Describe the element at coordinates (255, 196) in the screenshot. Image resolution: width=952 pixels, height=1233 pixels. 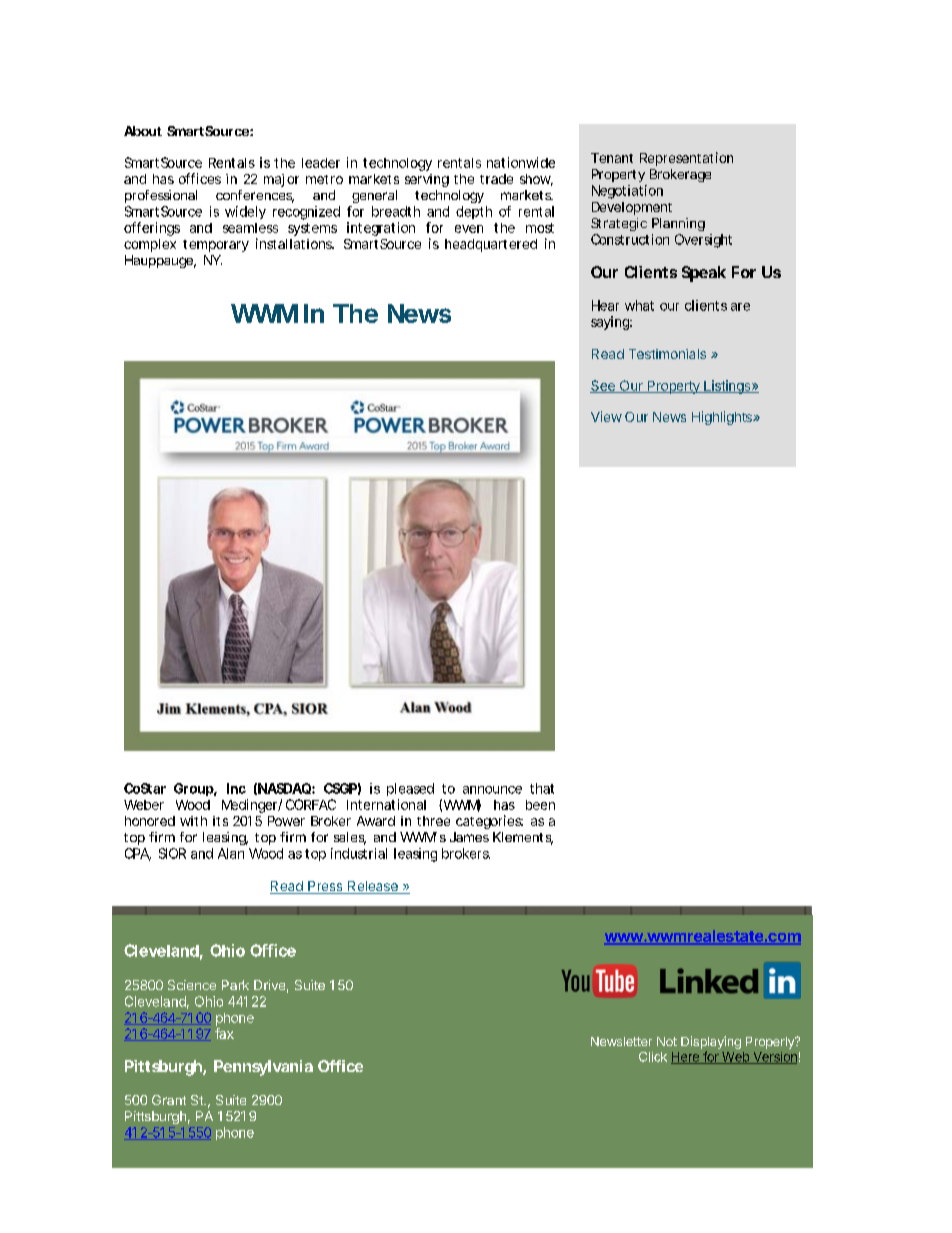
I see `conferences` at that location.
